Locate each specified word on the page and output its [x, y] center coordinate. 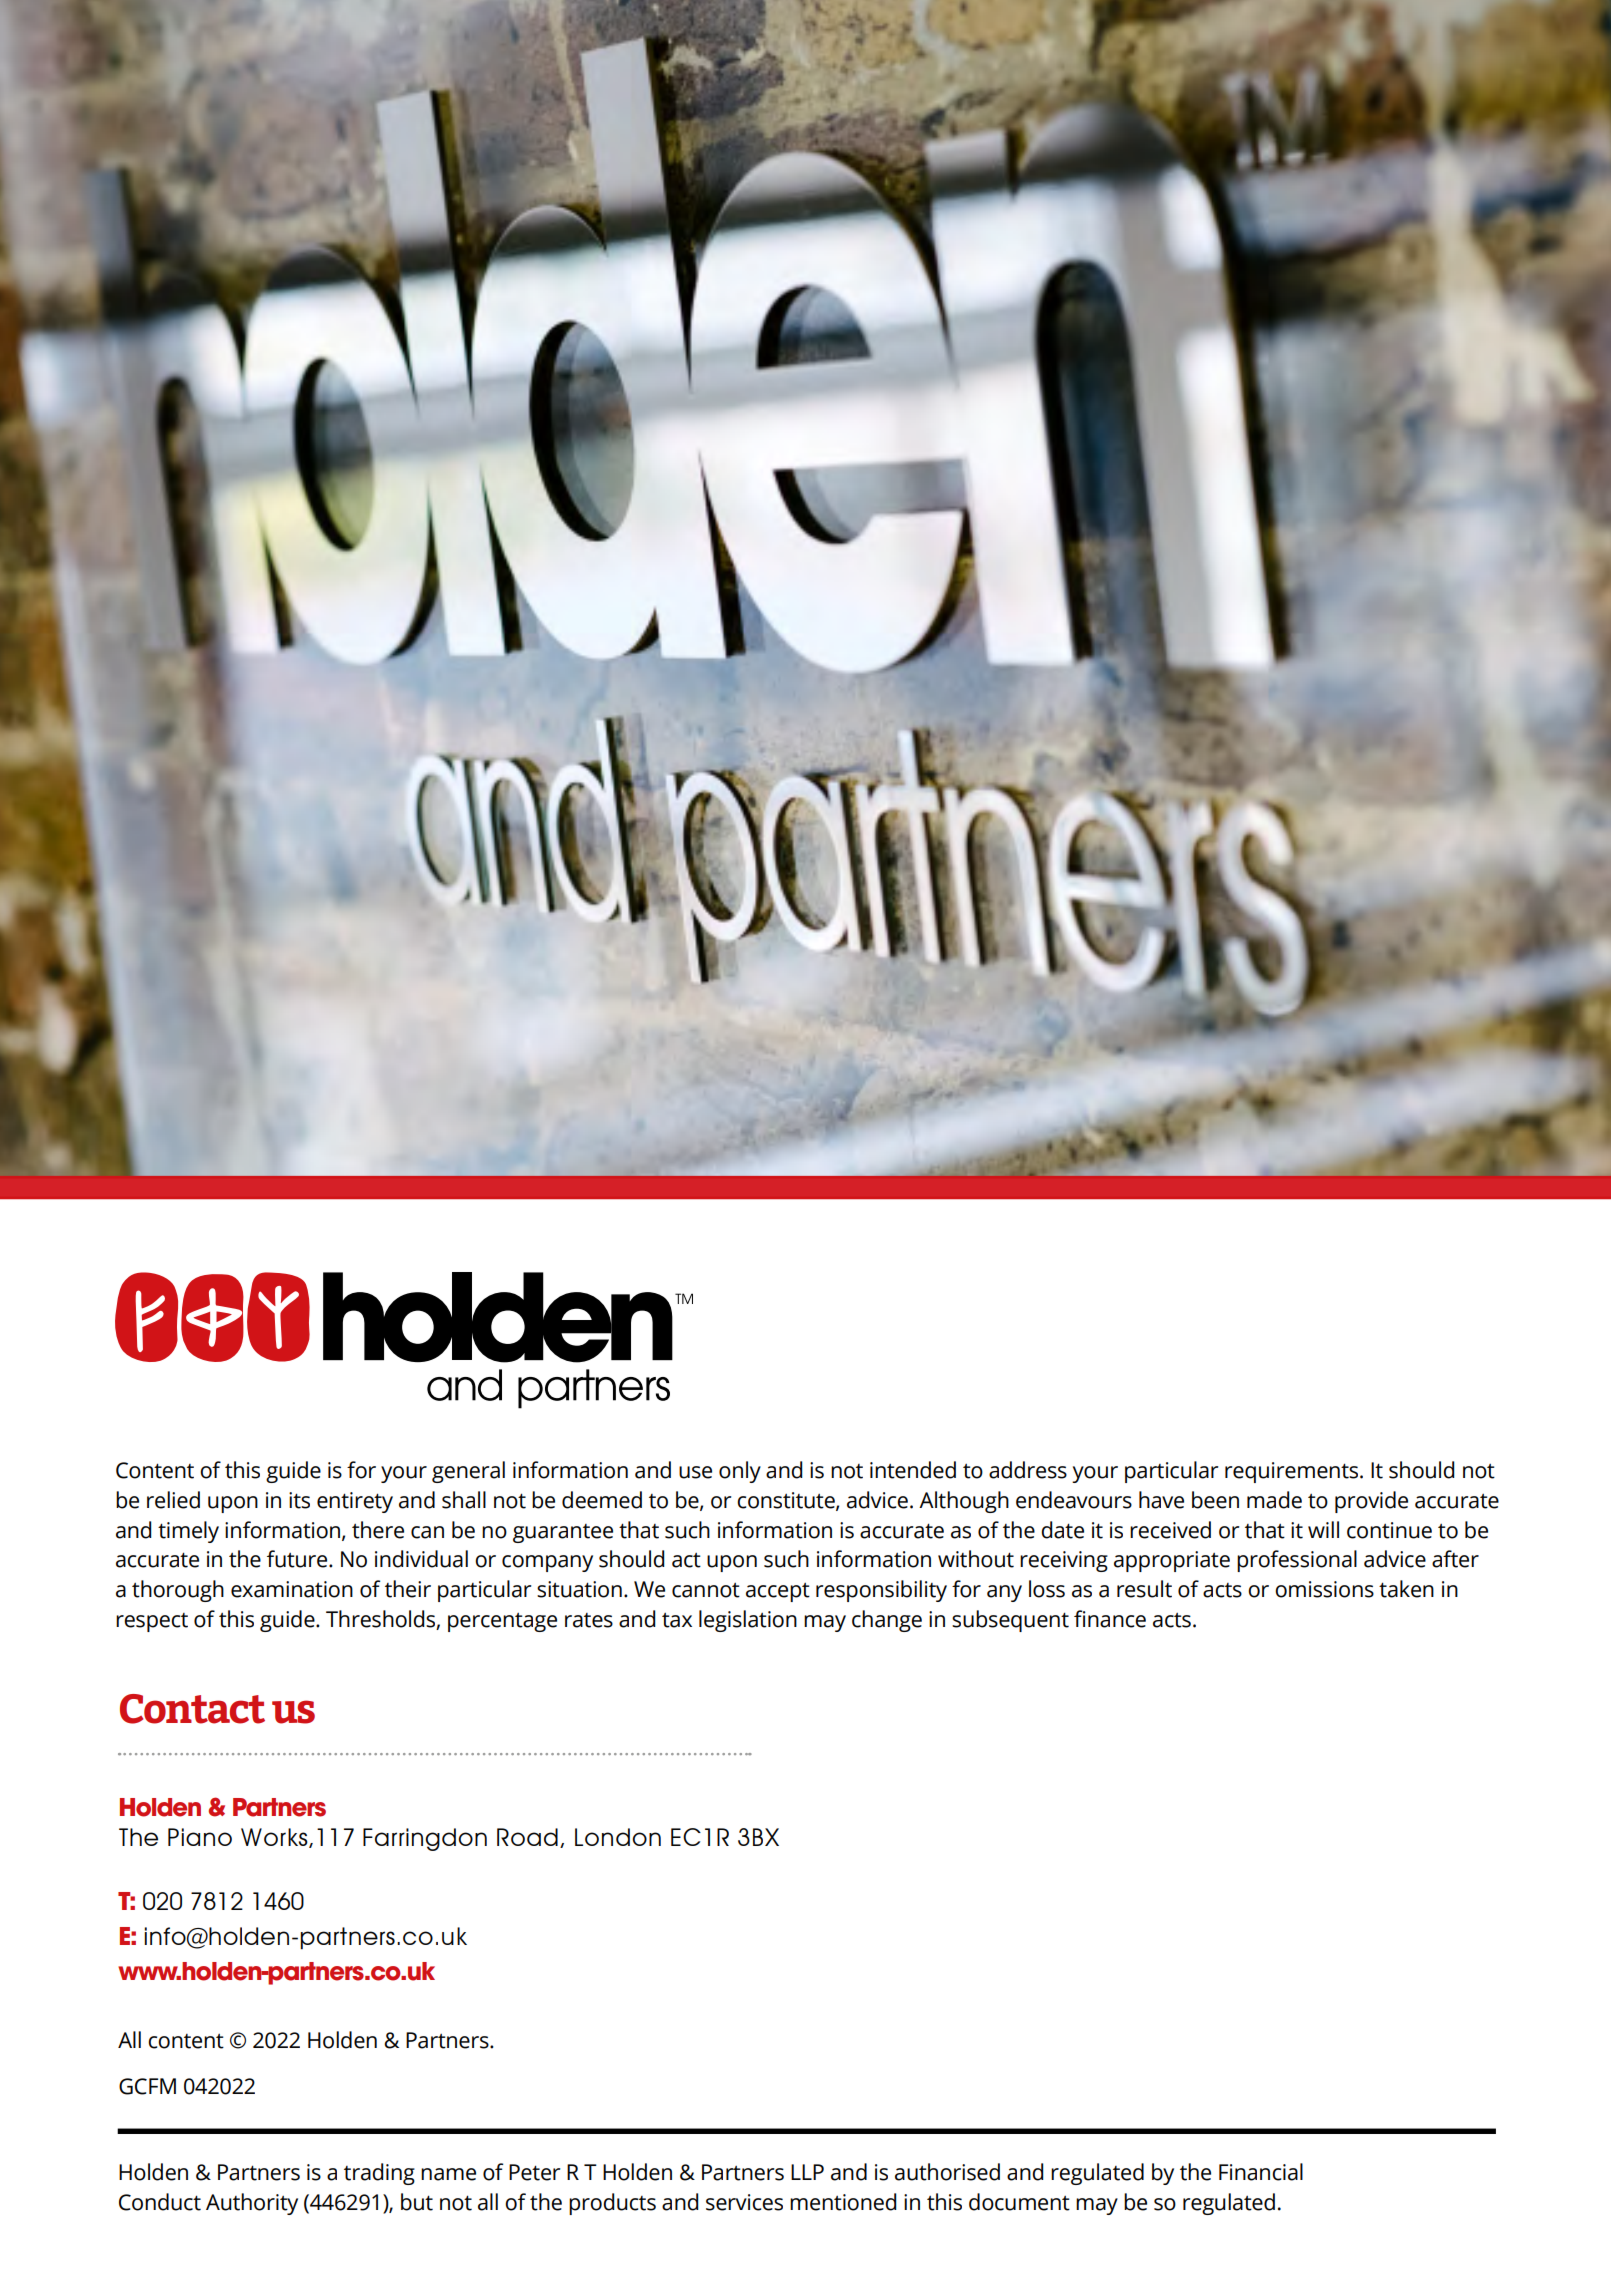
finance [1110, 1619]
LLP [807, 2172]
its [299, 1500]
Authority [252, 2204]
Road [527, 1837]
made [1274, 1500]
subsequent [1010, 1621]
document [1019, 2202]
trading [379, 2174]
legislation [748, 1621]
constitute [787, 1501]
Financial [1261, 2172]
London [618, 1837]
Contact [192, 1709]
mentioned [843, 2202]
